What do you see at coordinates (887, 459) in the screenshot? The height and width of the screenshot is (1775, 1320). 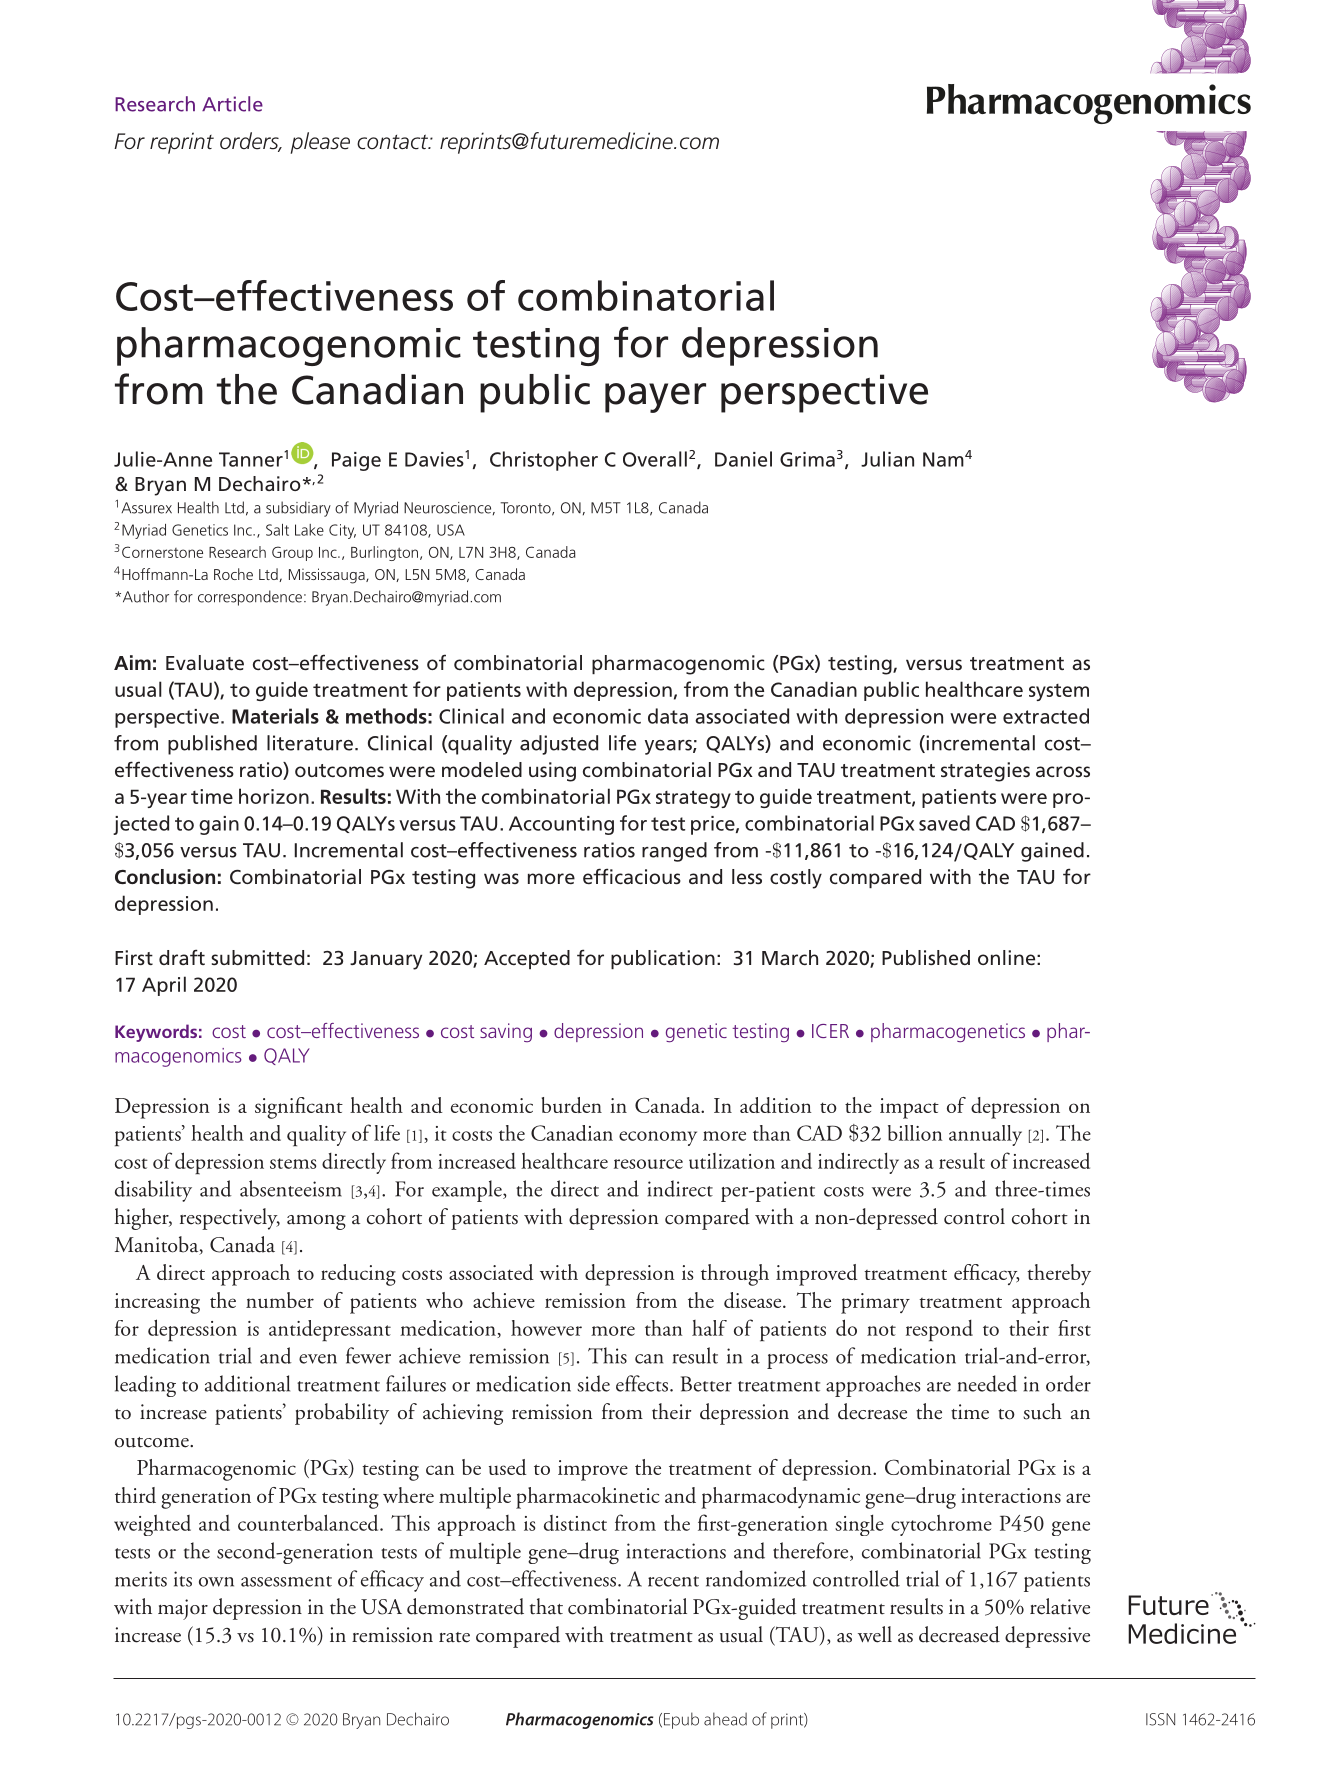 I see `Julian` at bounding box center [887, 459].
